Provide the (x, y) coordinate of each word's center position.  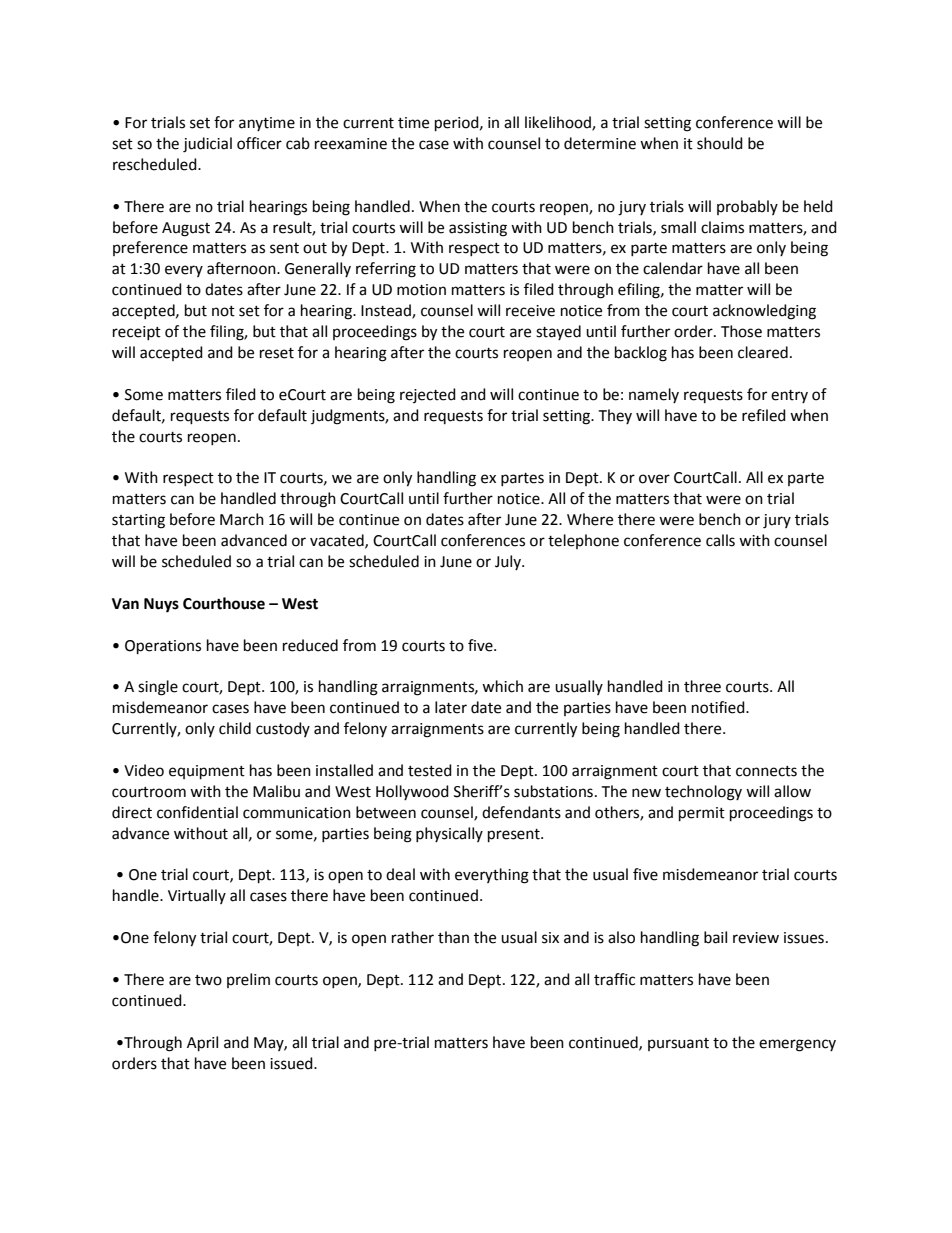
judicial (207, 145)
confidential (197, 812)
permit (702, 814)
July (509, 562)
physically (449, 834)
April (202, 1044)
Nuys (161, 605)
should (720, 143)
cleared (763, 352)
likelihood (559, 123)
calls (720, 540)
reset (277, 353)
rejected (428, 395)
